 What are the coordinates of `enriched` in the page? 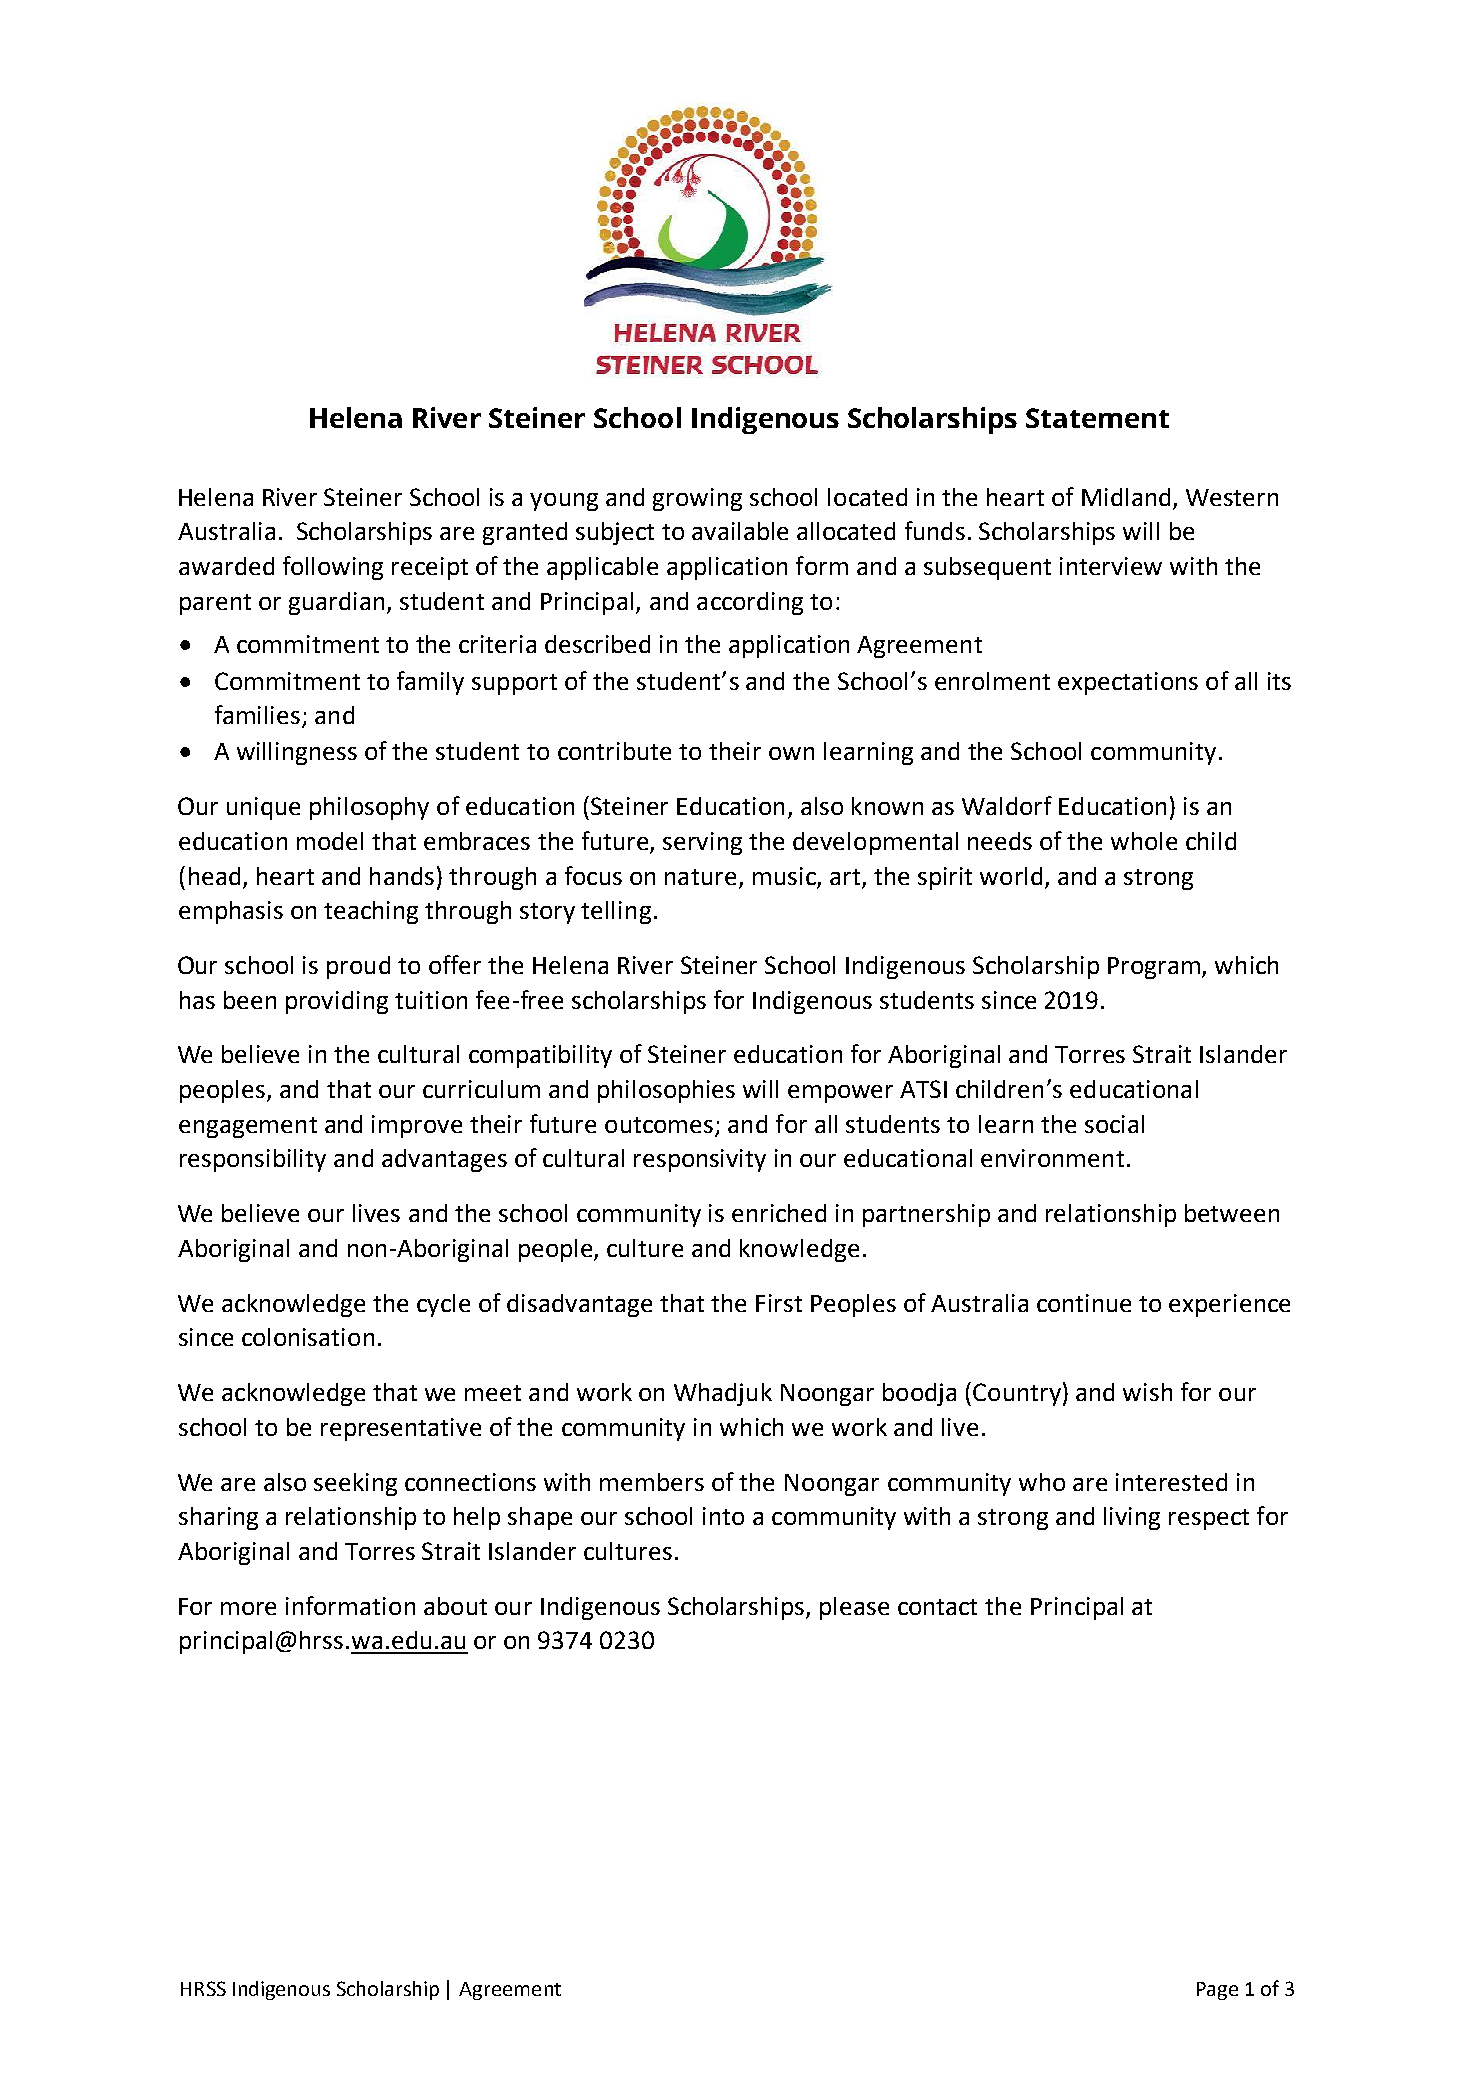 It's located at (779, 1213).
